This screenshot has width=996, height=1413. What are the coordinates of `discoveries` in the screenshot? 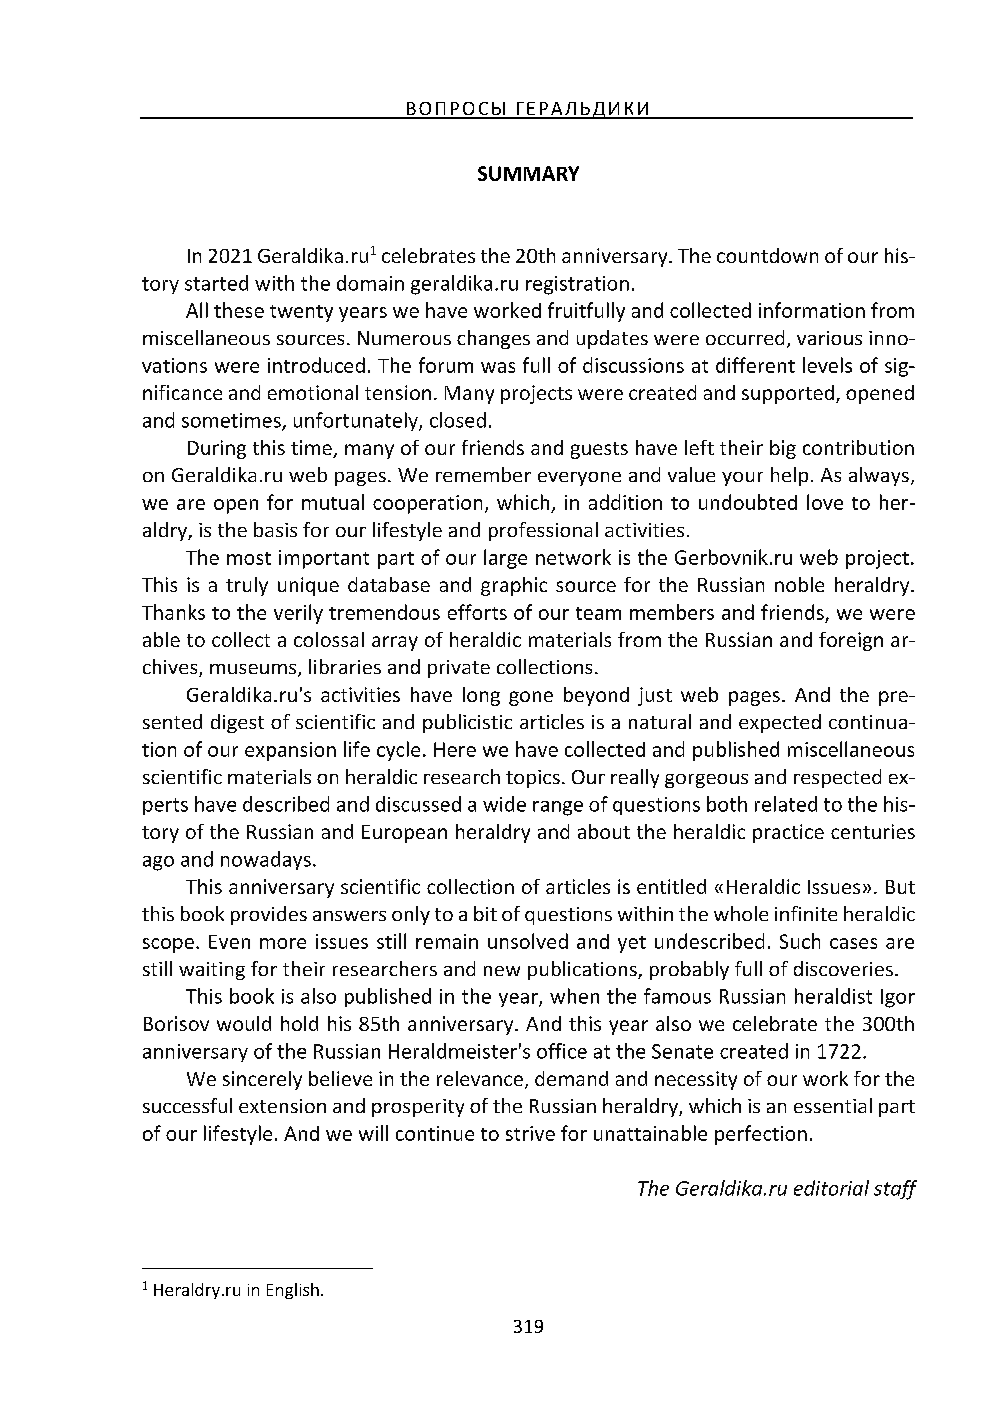 It's located at (843, 968).
